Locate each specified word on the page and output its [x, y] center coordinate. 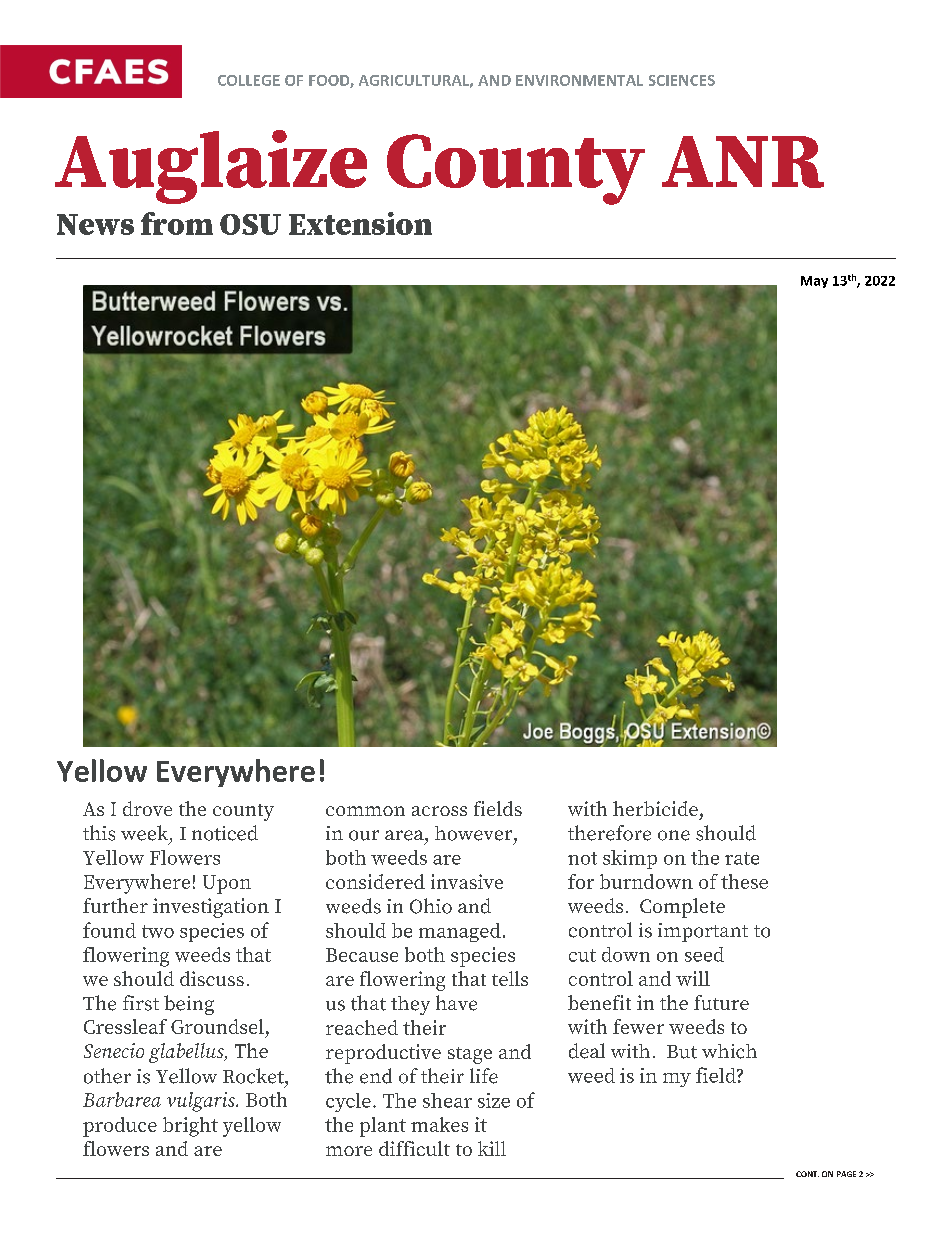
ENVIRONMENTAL [579, 80]
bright [190, 1127]
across [439, 811]
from [177, 223]
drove [147, 808]
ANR [743, 162]
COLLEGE [249, 80]
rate [742, 858]
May [814, 282]
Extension [360, 223]
